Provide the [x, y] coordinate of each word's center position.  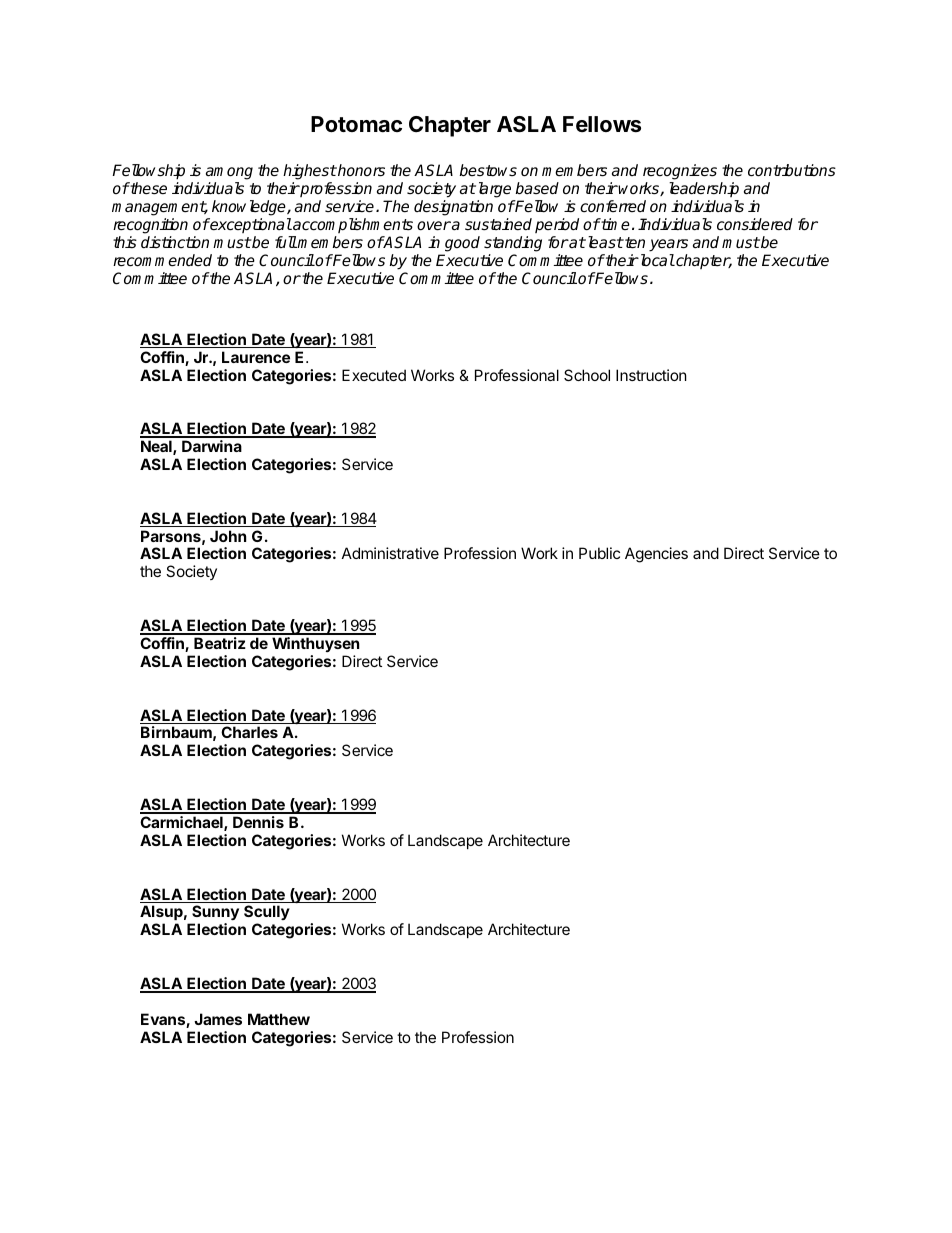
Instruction [651, 375]
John [228, 536]
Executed [374, 375]
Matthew [279, 1019]
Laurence [256, 357]
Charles [249, 732]
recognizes [680, 173]
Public [599, 553]
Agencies [656, 555]
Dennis [258, 822]
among [229, 175]
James [218, 1019]
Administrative [390, 553]
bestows [488, 170]
